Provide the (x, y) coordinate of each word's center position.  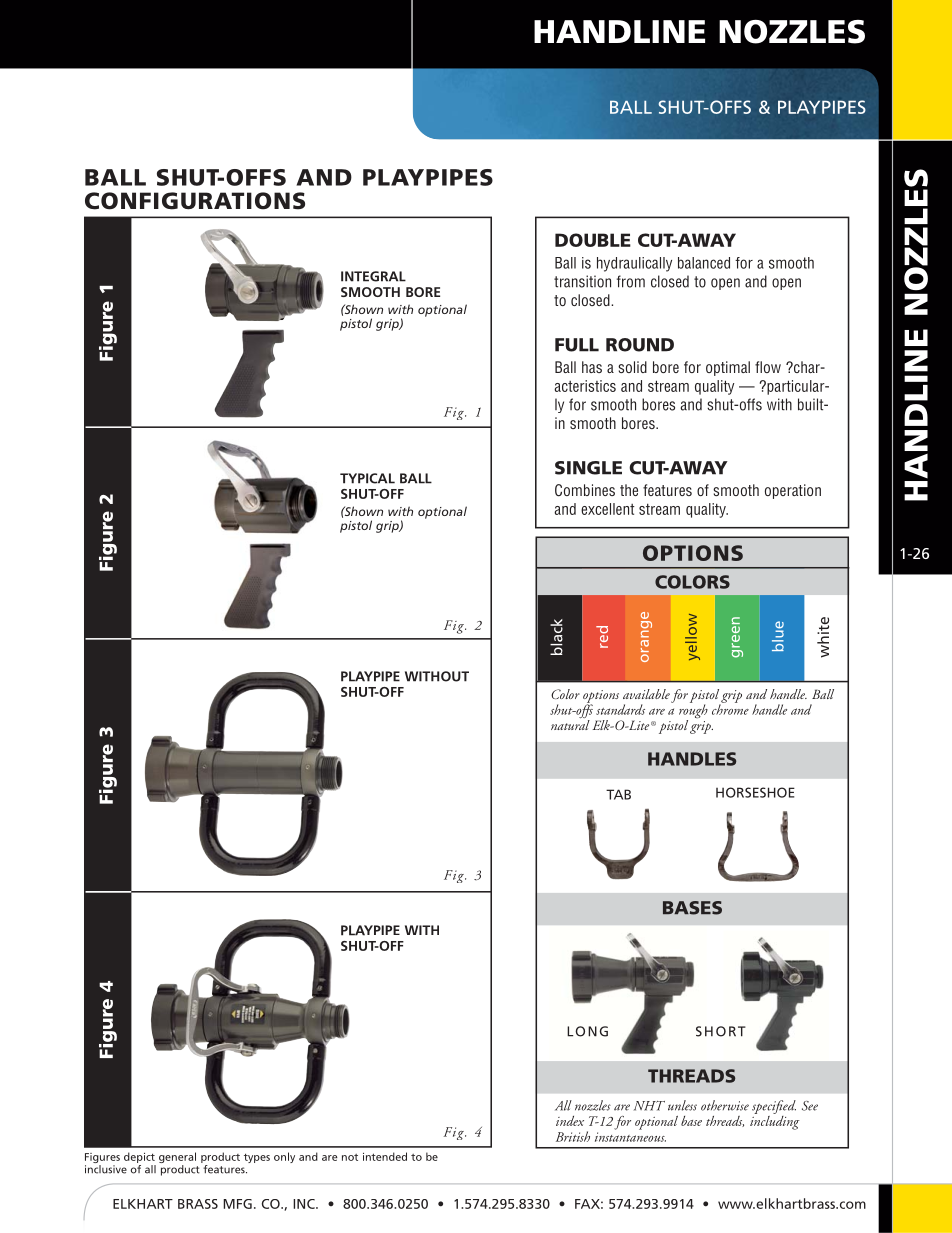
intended (385, 1156)
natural (570, 725)
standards (620, 709)
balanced (704, 263)
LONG (587, 1031)
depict (140, 1159)
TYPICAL (367, 478)
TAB (618, 794)
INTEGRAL (373, 276)
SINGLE (588, 468)
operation (793, 491)
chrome (730, 708)
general (177, 1159)
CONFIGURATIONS (195, 201)
